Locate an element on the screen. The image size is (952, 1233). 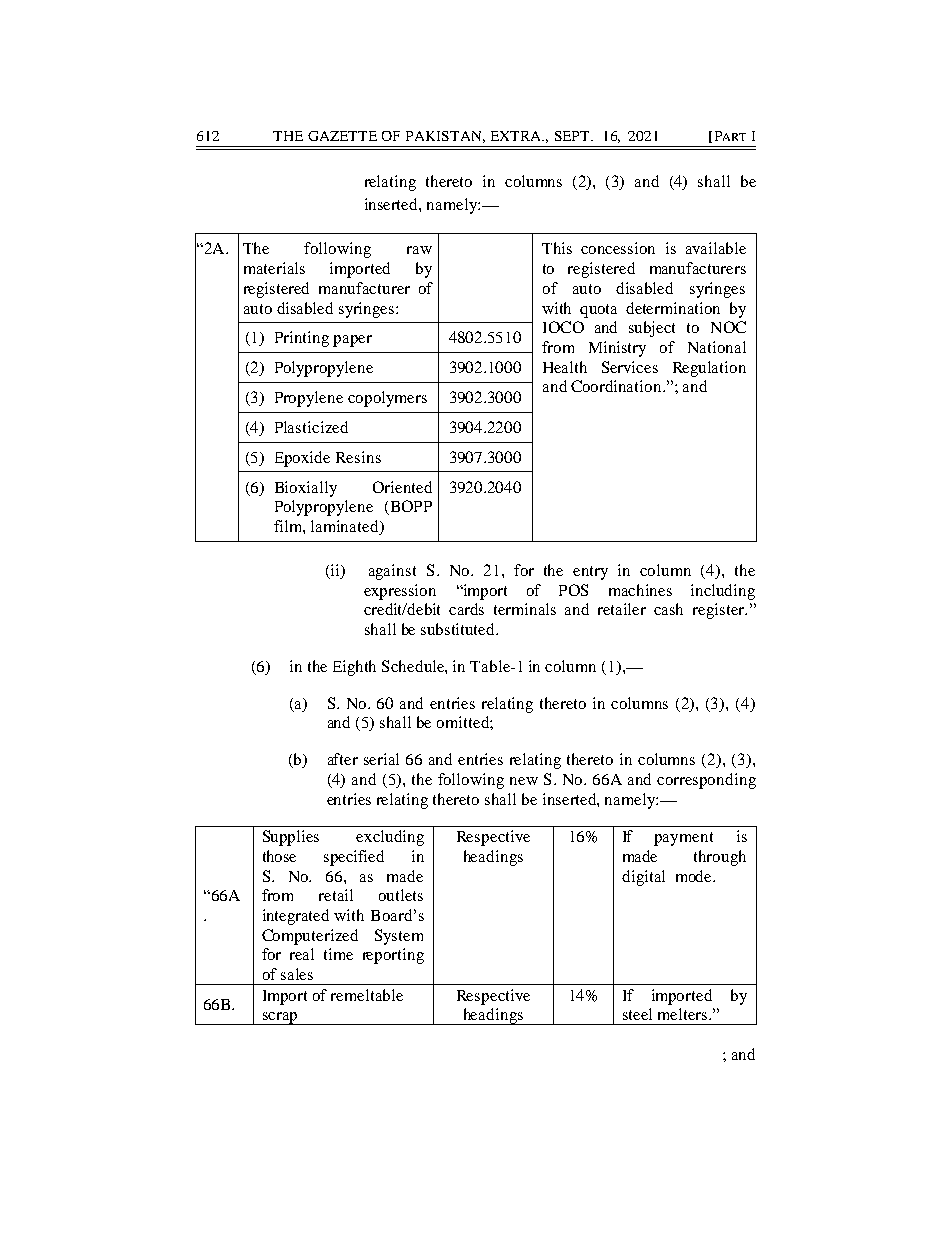
sales is located at coordinates (297, 974).
